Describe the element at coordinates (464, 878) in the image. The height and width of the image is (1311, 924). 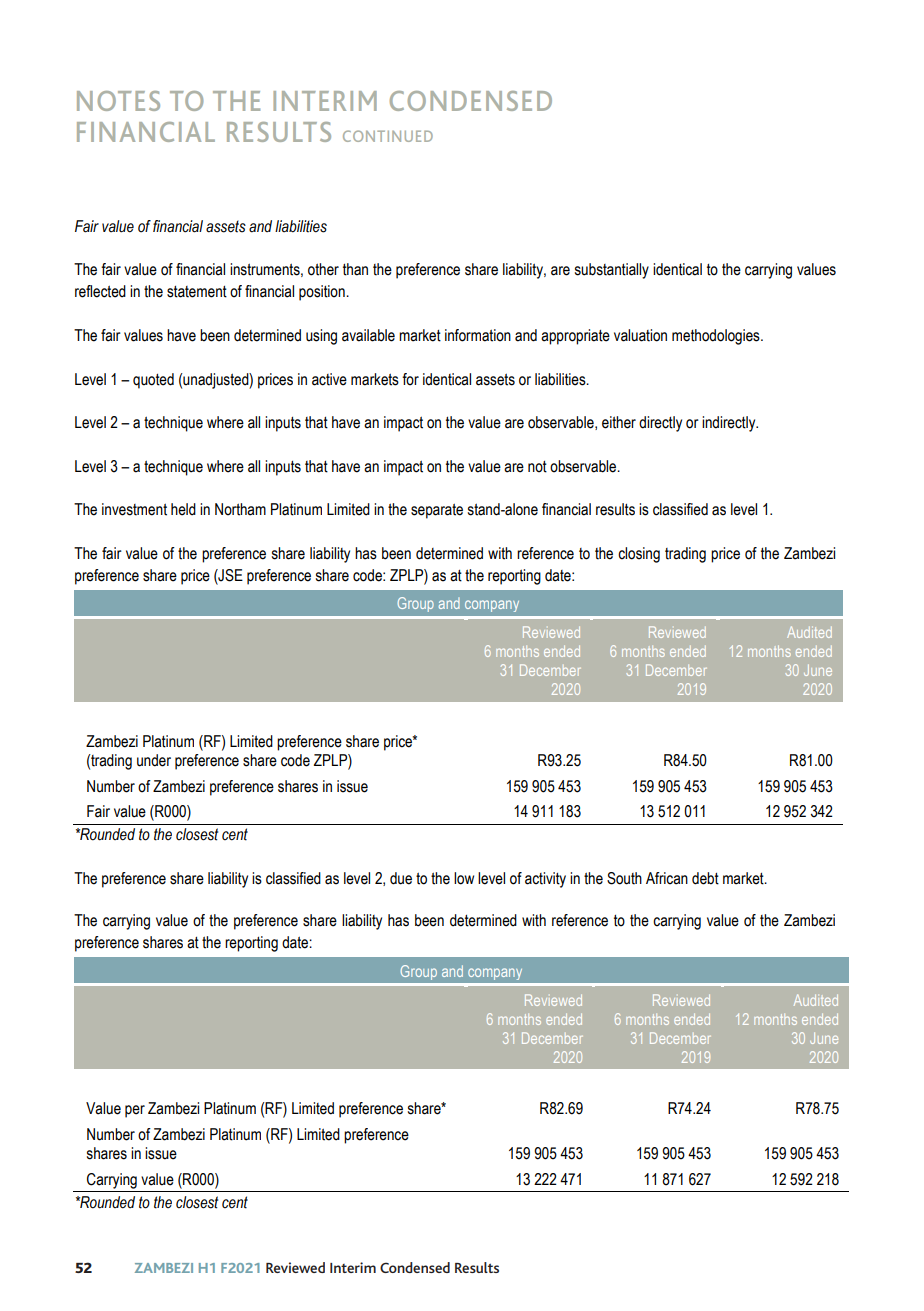
I see `low` at that location.
